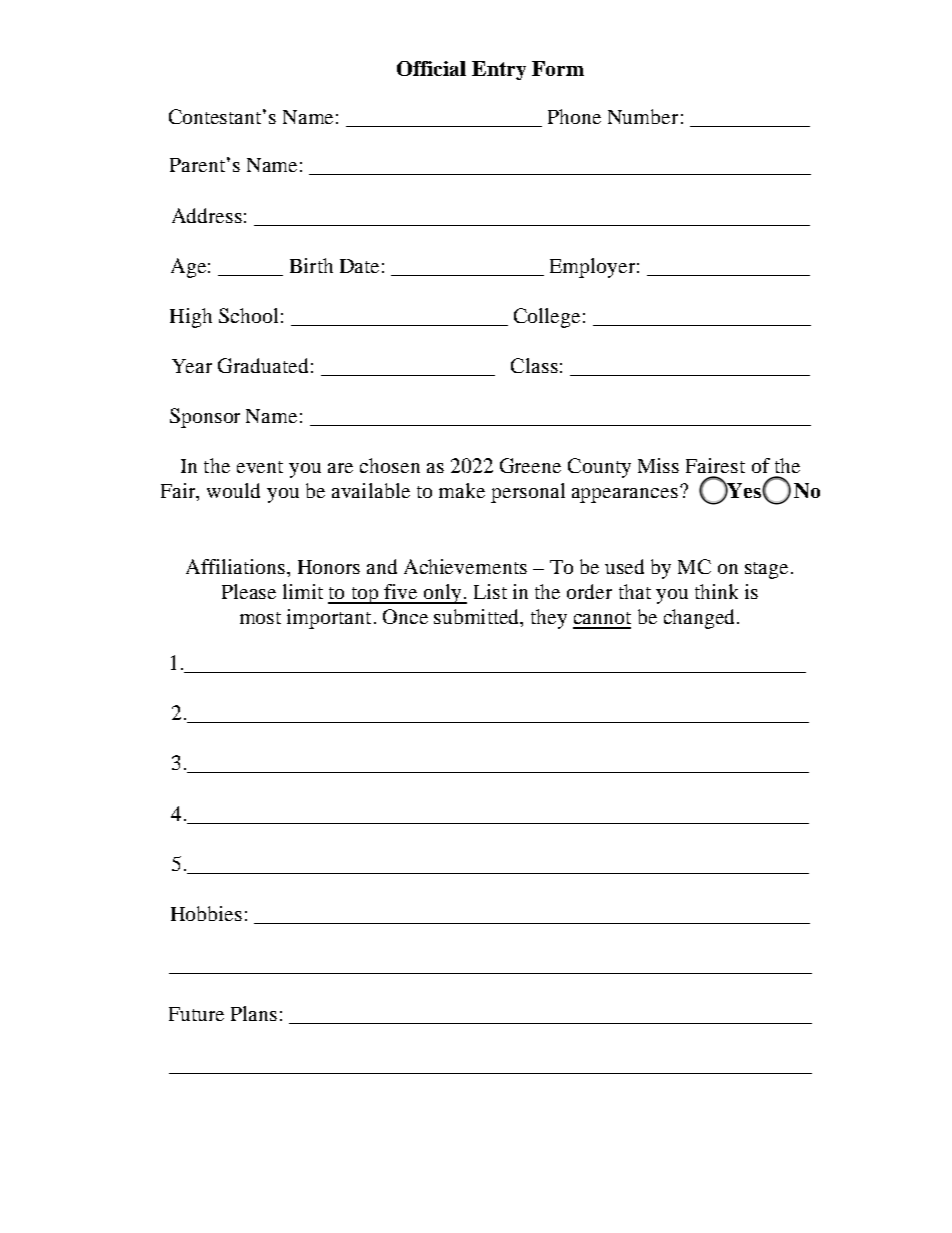 This screenshot has width=952, height=1233. What do you see at coordinates (196, 1014) in the screenshot?
I see `Future` at bounding box center [196, 1014].
